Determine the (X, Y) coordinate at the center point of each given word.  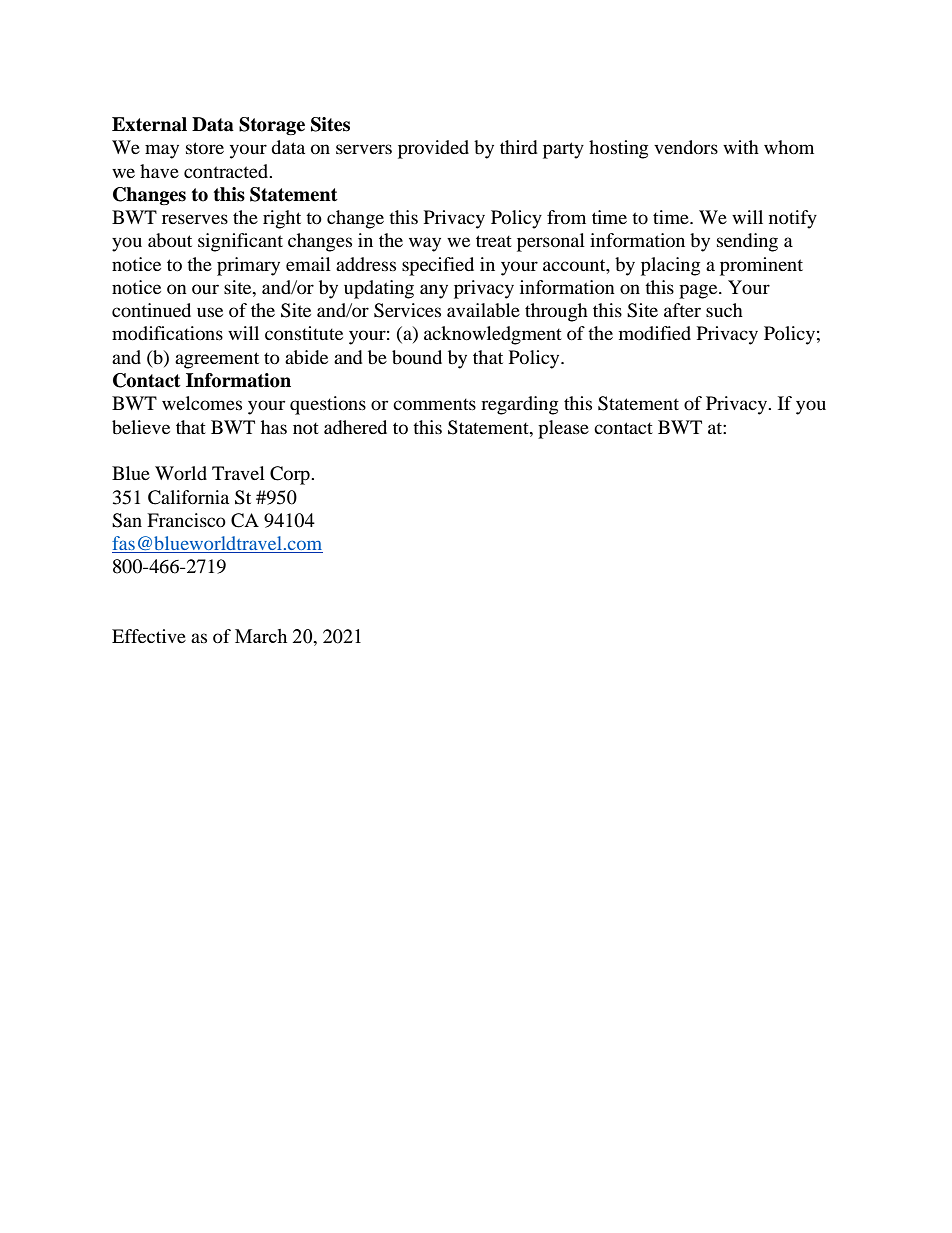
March (261, 636)
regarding (519, 405)
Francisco (186, 520)
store (205, 148)
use (210, 312)
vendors (686, 147)
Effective (149, 636)
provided (433, 149)
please (563, 429)
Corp (291, 475)
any (434, 291)
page (699, 291)
